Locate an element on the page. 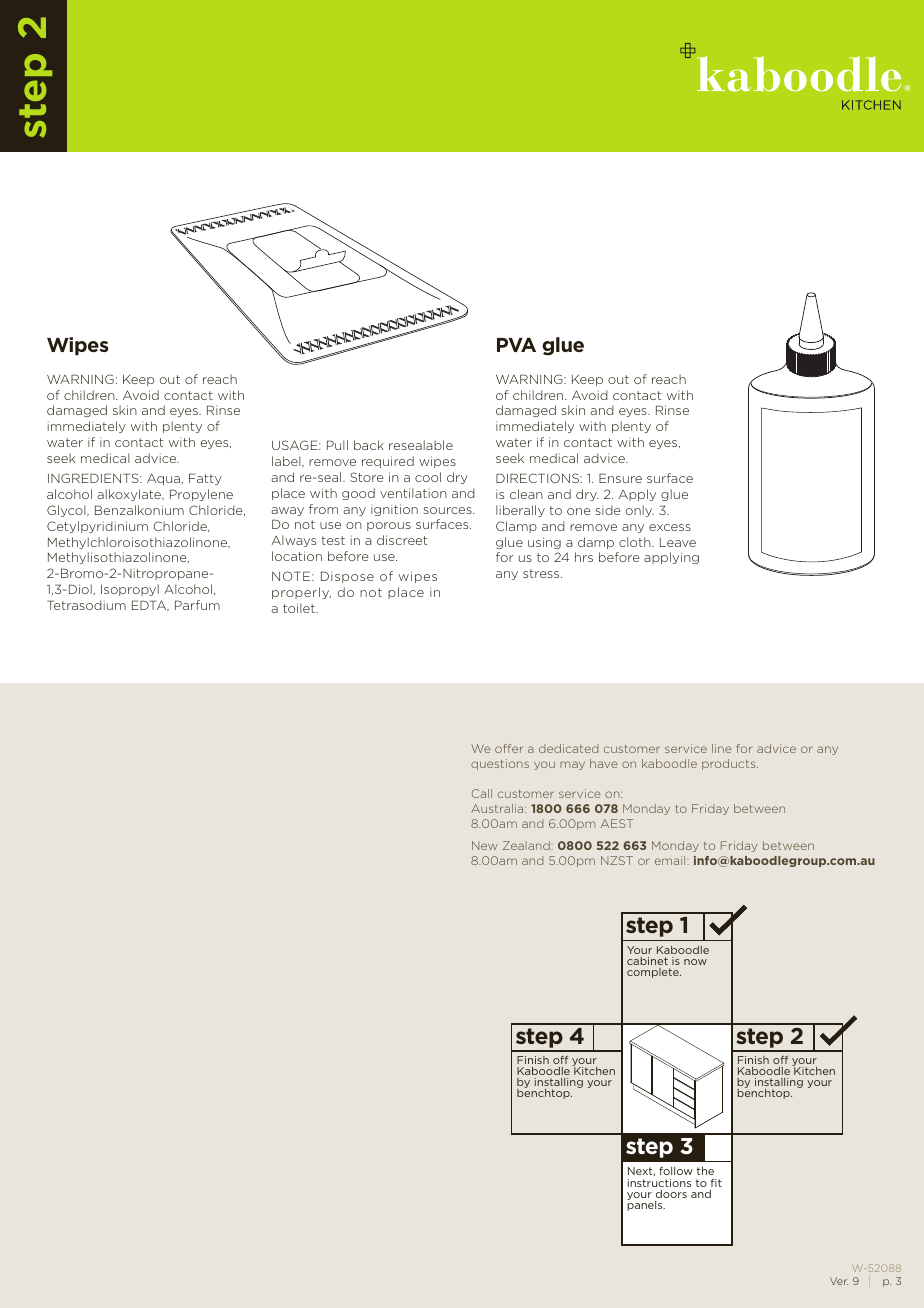 This document has width=924, height=1308. Call is located at coordinates (482, 793).
